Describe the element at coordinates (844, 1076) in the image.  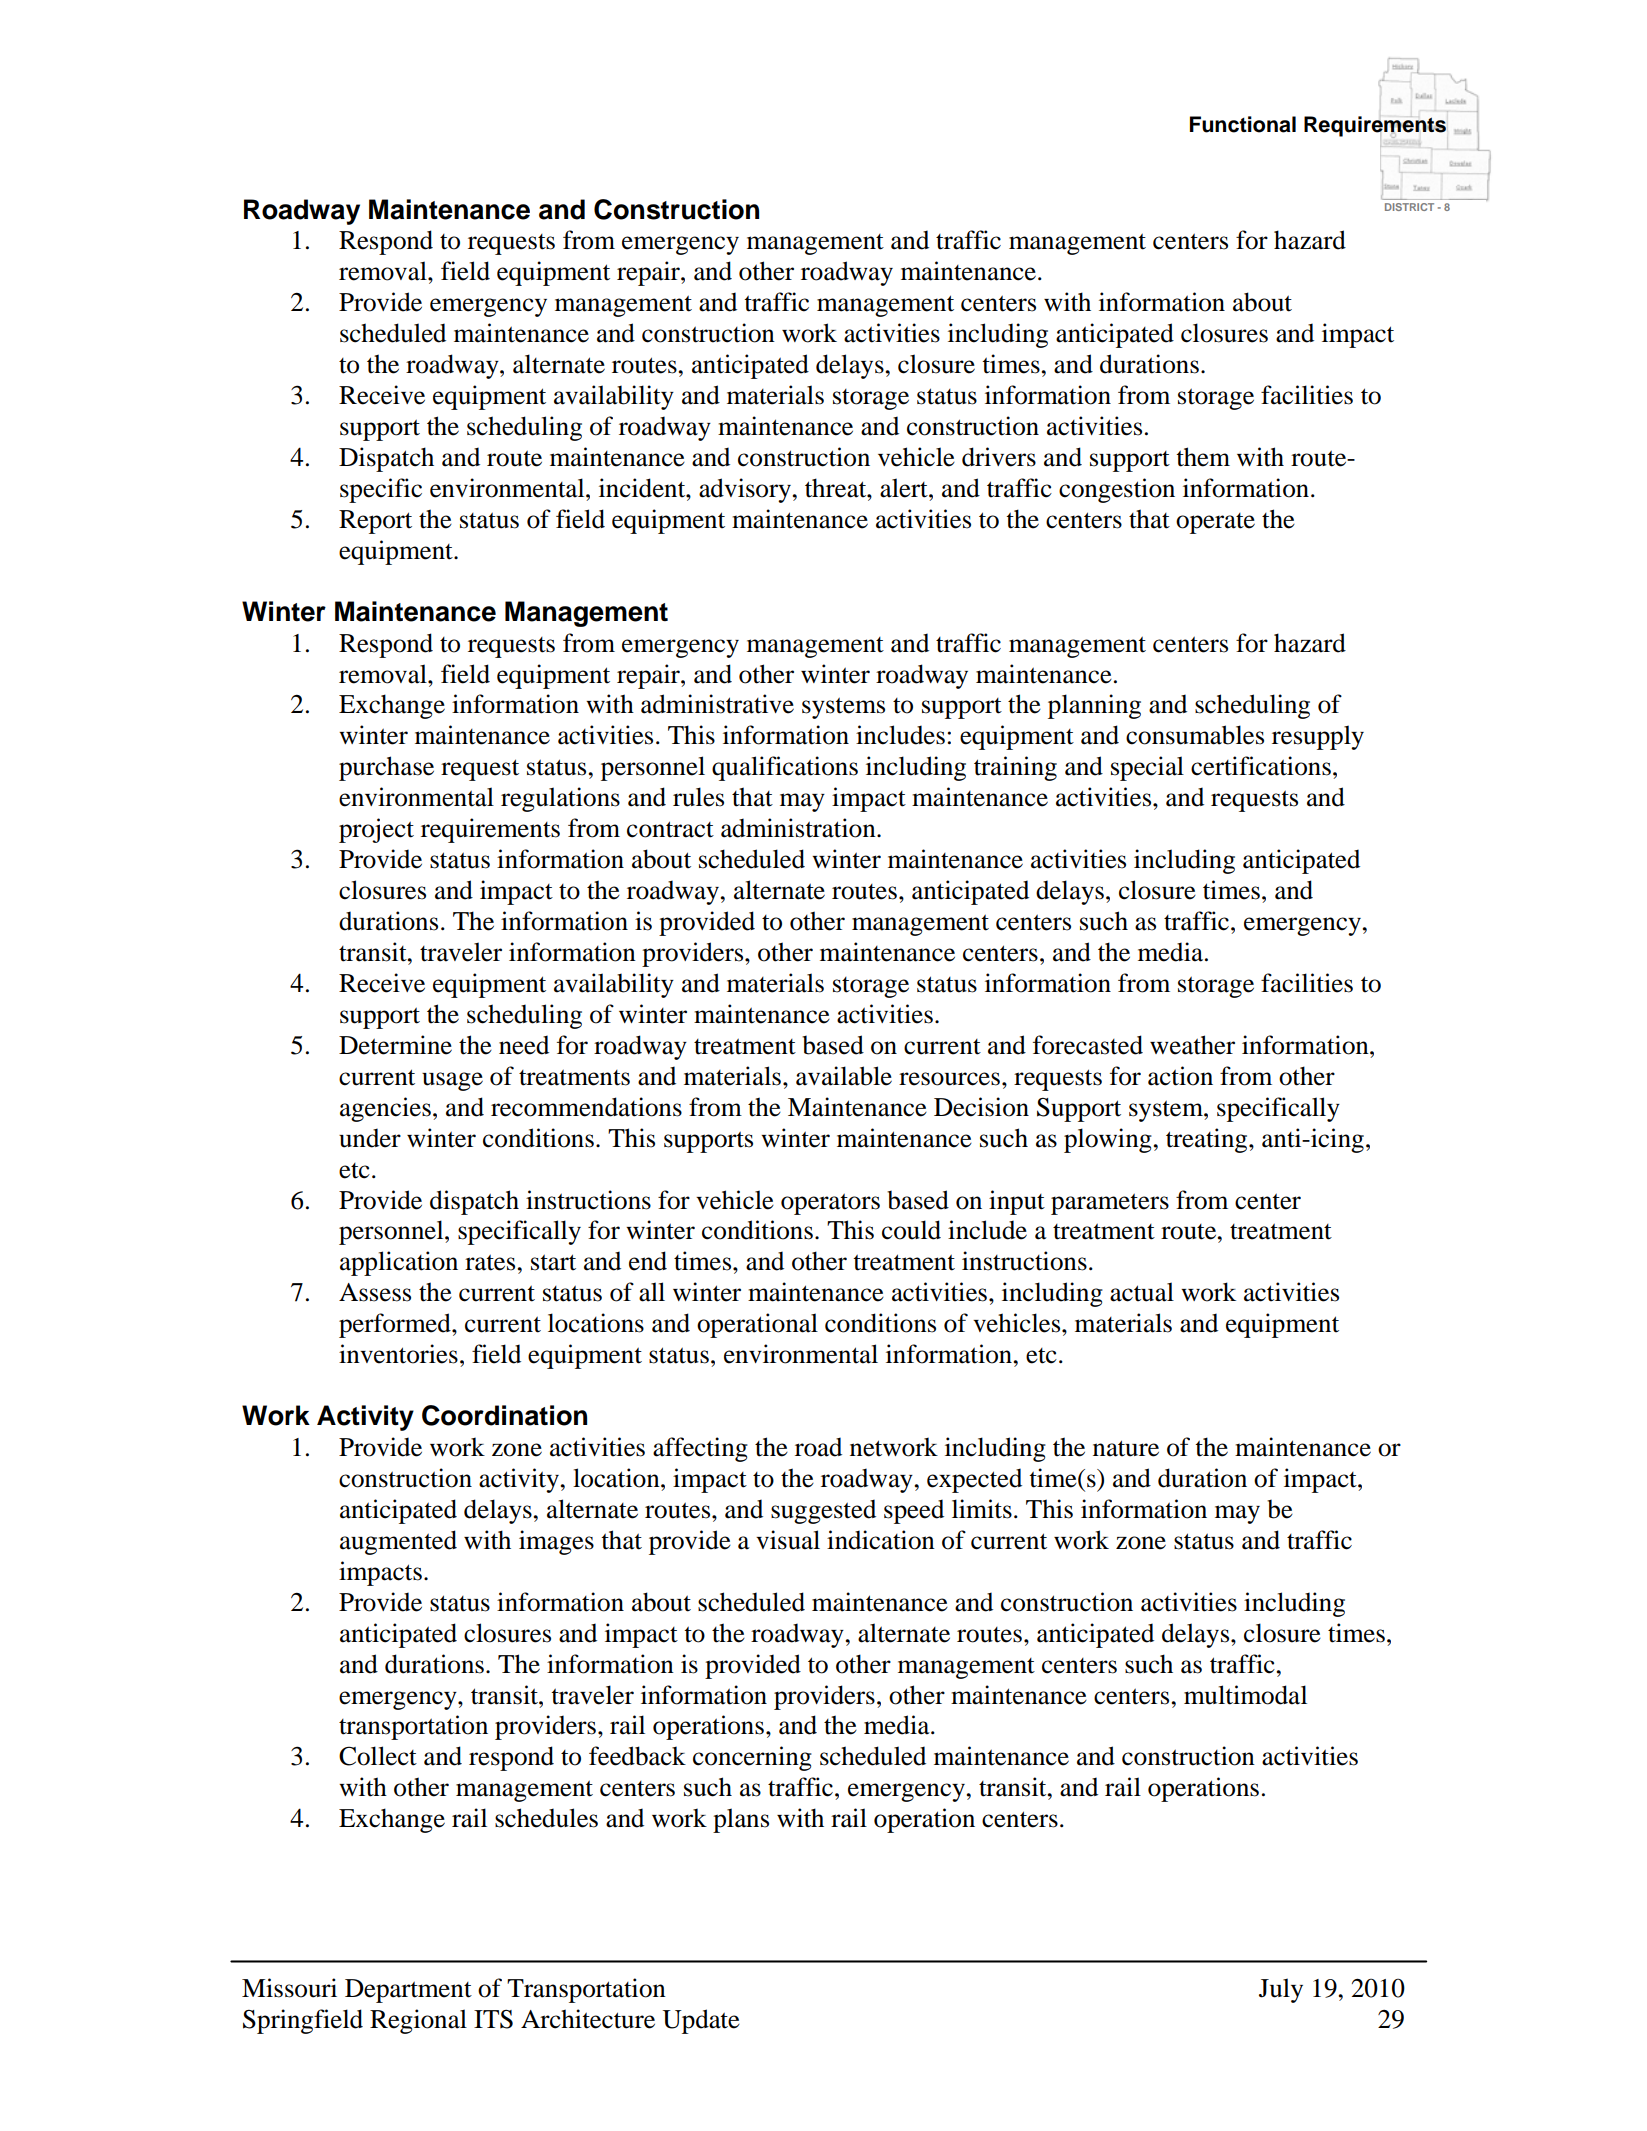
I see `available` at that location.
